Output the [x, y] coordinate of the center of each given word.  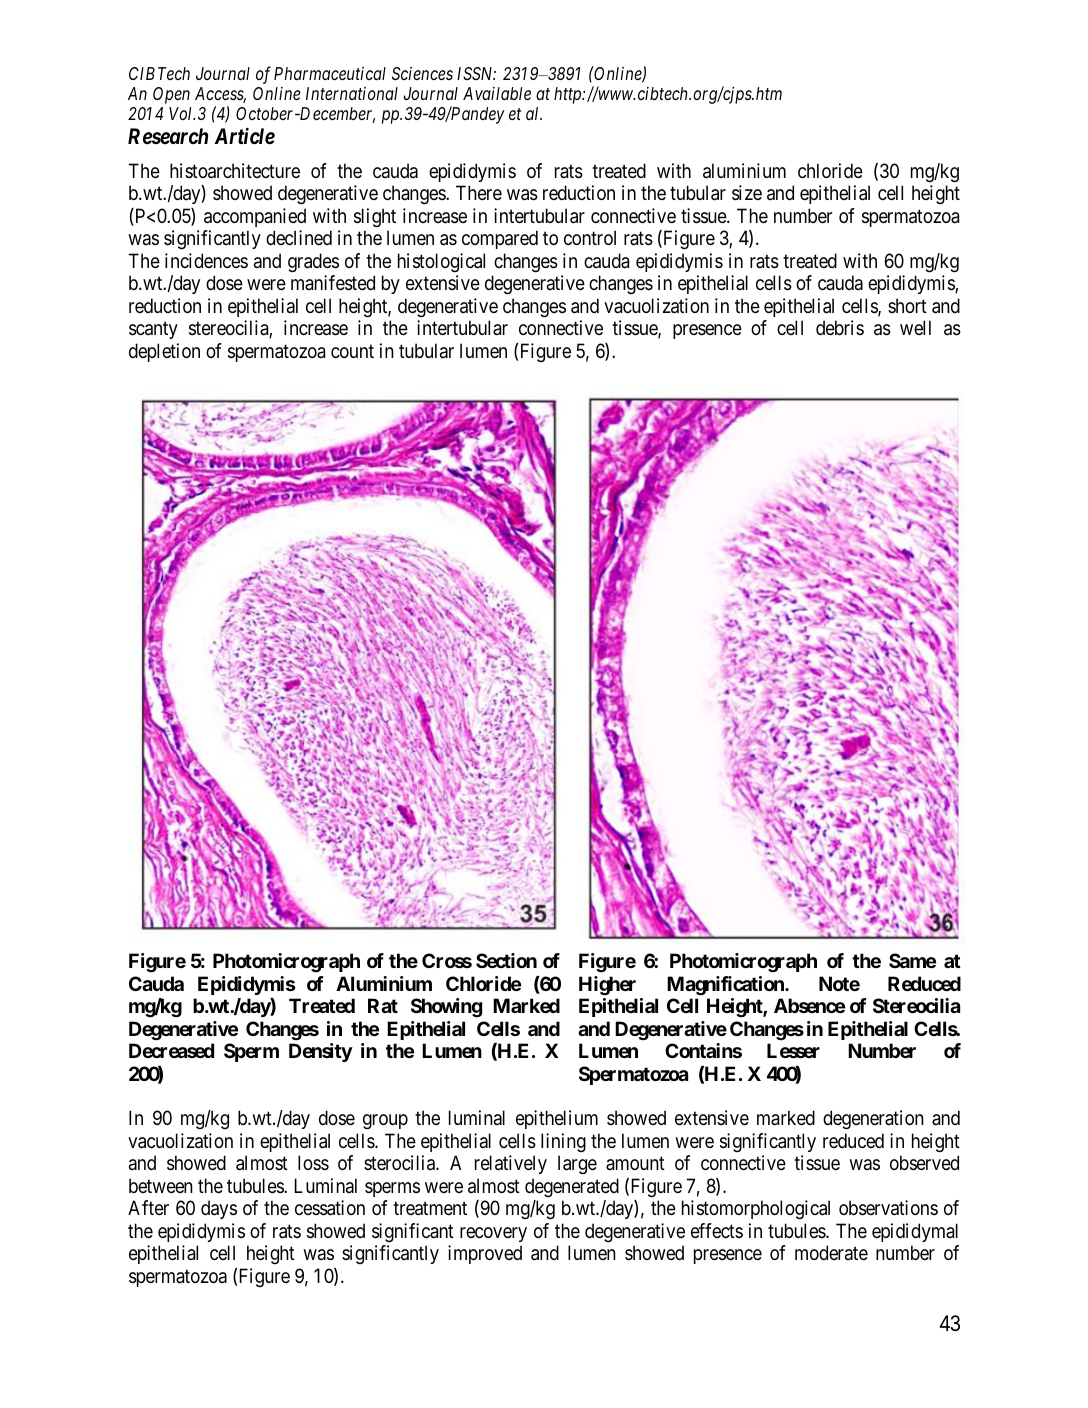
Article [245, 136]
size [747, 193]
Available [497, 93]
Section [506, 960]
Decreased [171, 1050]
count [352, 351]
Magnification [726, 986]
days [219, 1209]
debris [840, 328]
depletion [164, 352]
